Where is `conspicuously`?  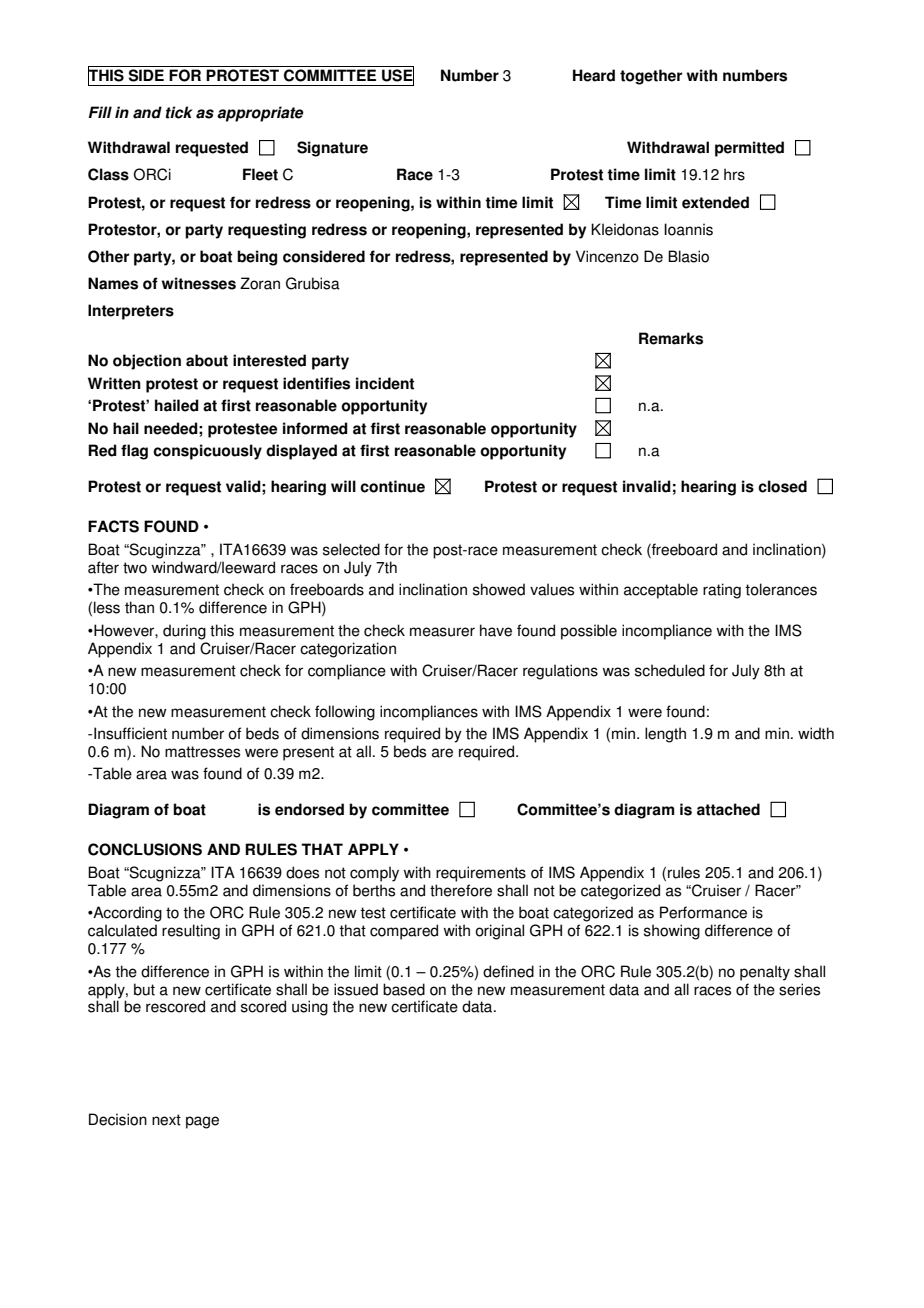 conspicuously is located at coordinates (207, 452).
